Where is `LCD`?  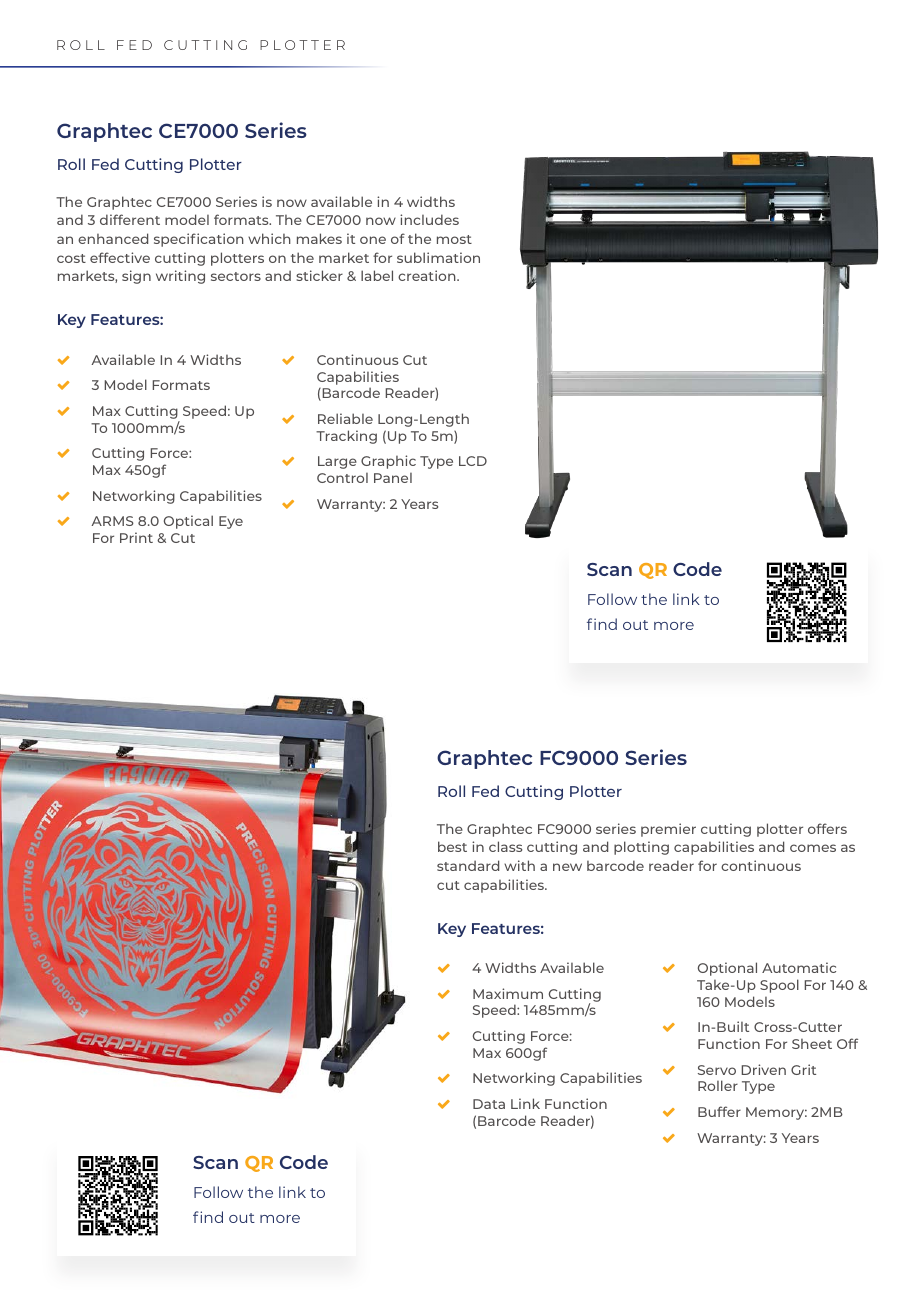
LCD is located at coordinates (473, 461).
